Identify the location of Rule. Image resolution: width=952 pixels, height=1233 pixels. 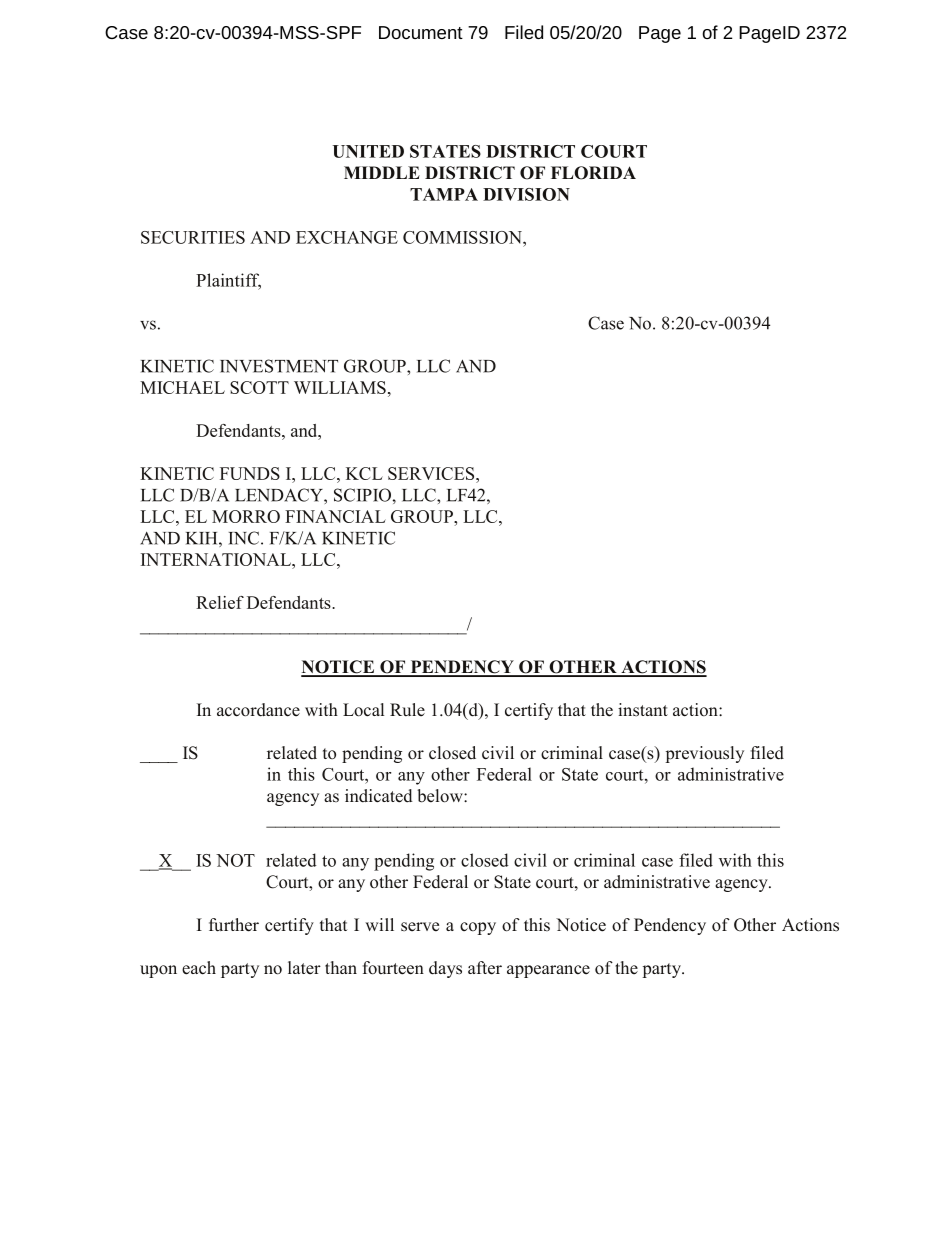
(407, 710).
